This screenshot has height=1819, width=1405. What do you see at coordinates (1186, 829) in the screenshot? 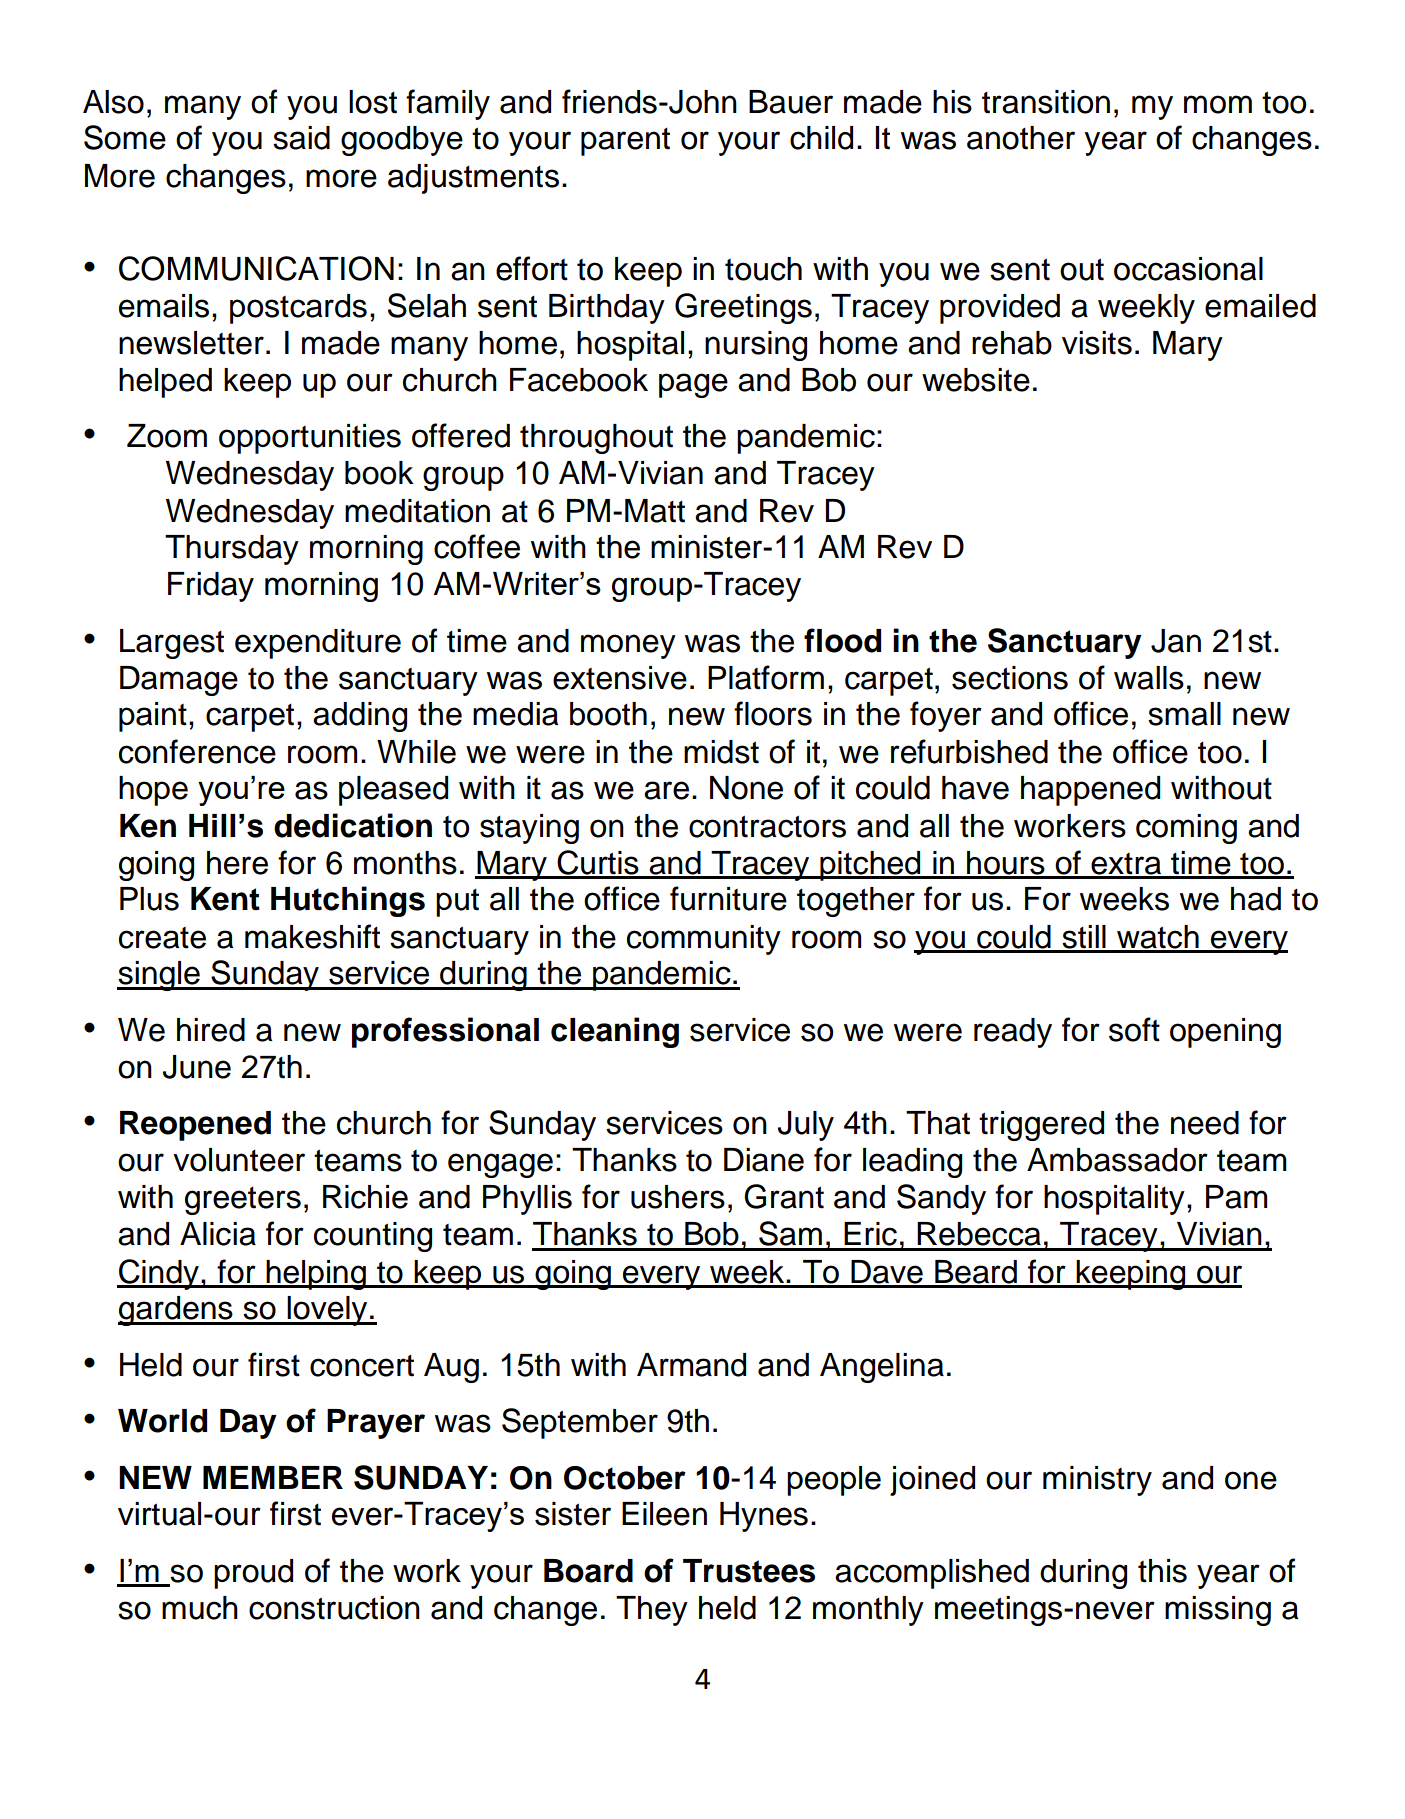
I see `coming` at bounding box center [1186, 829].
